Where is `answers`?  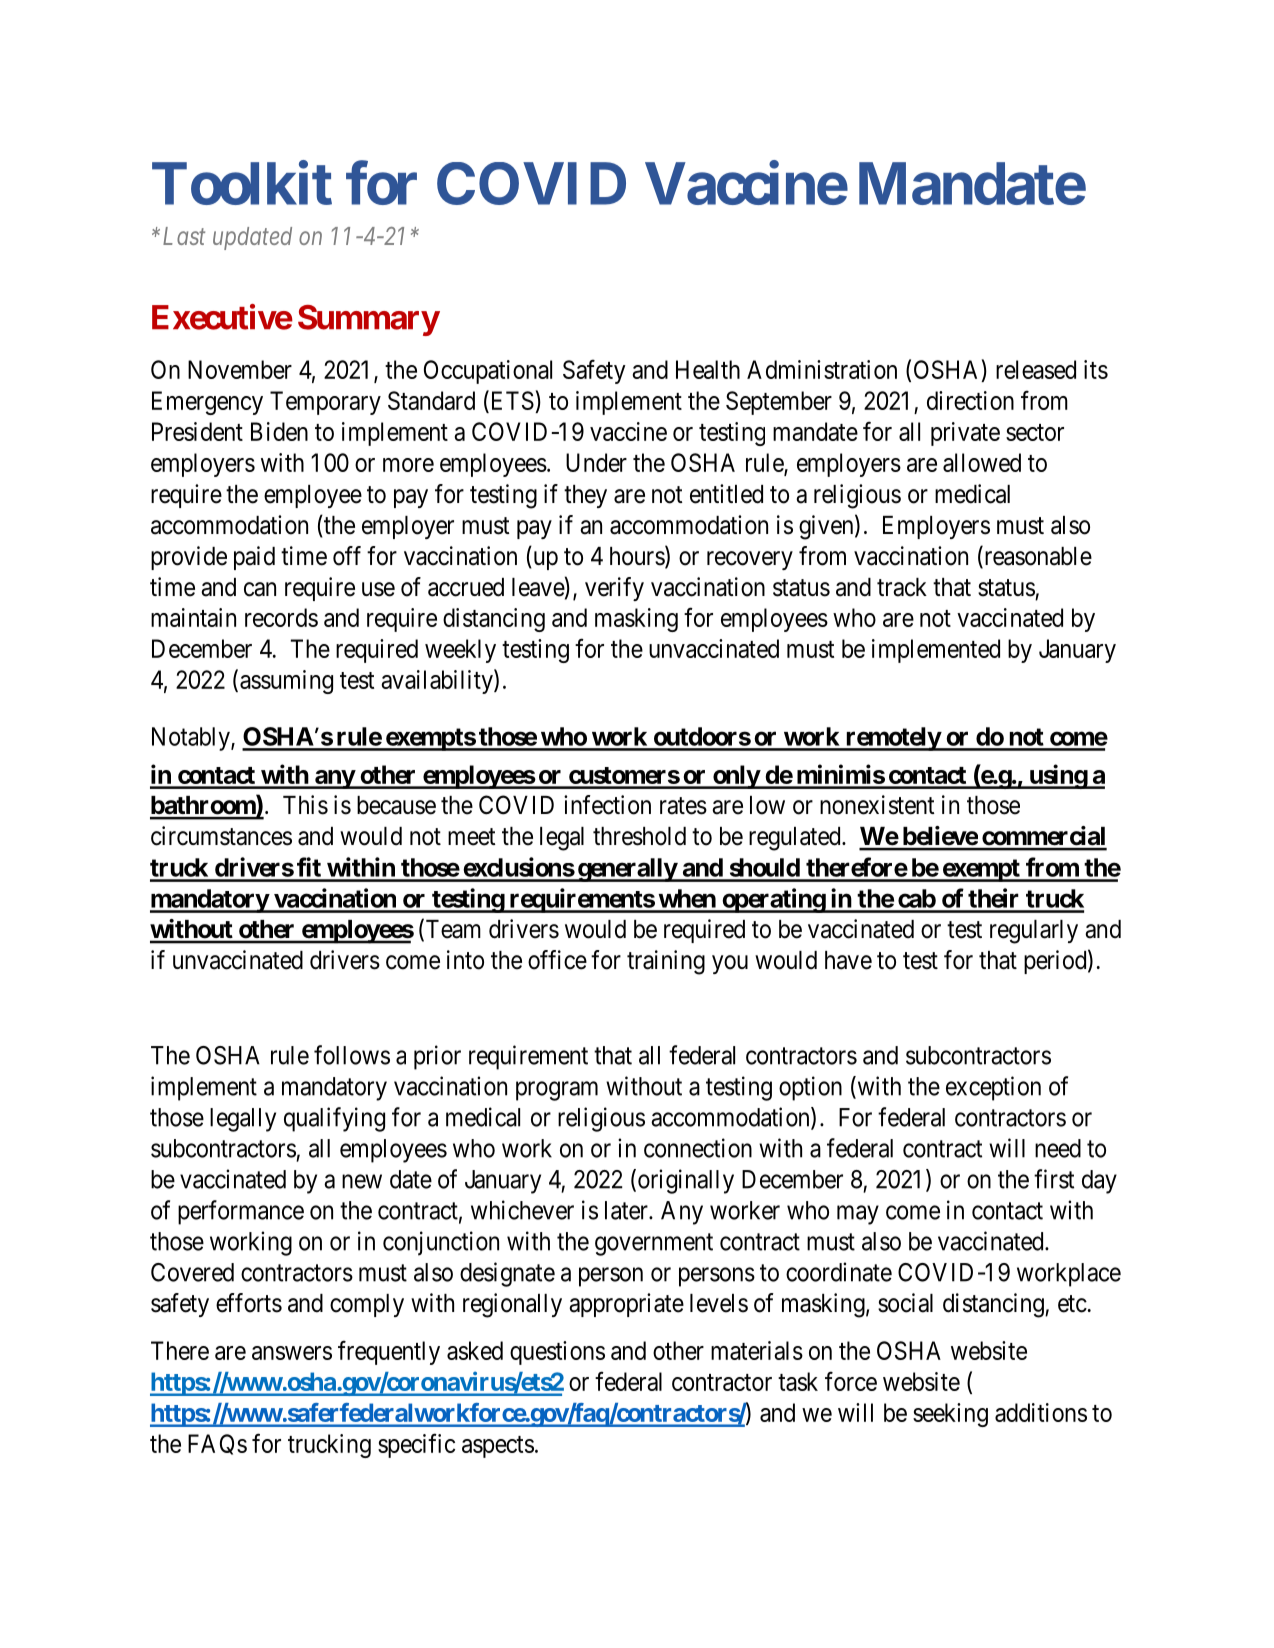
answers is located at coordinates (292, 1353).
